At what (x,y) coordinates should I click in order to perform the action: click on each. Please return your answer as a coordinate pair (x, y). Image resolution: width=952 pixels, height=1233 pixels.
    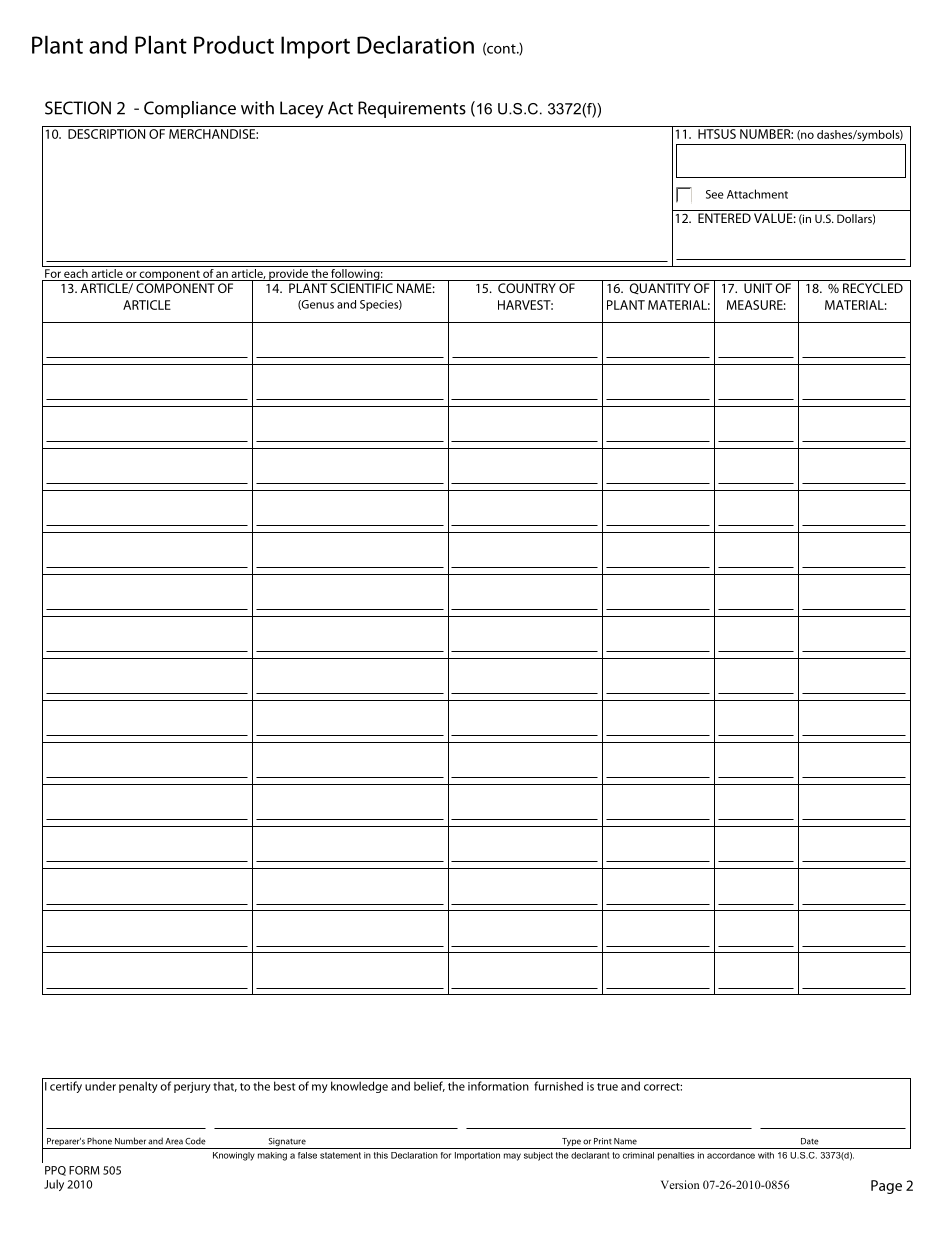
    Looking at the image, I should click on (76, 272).
